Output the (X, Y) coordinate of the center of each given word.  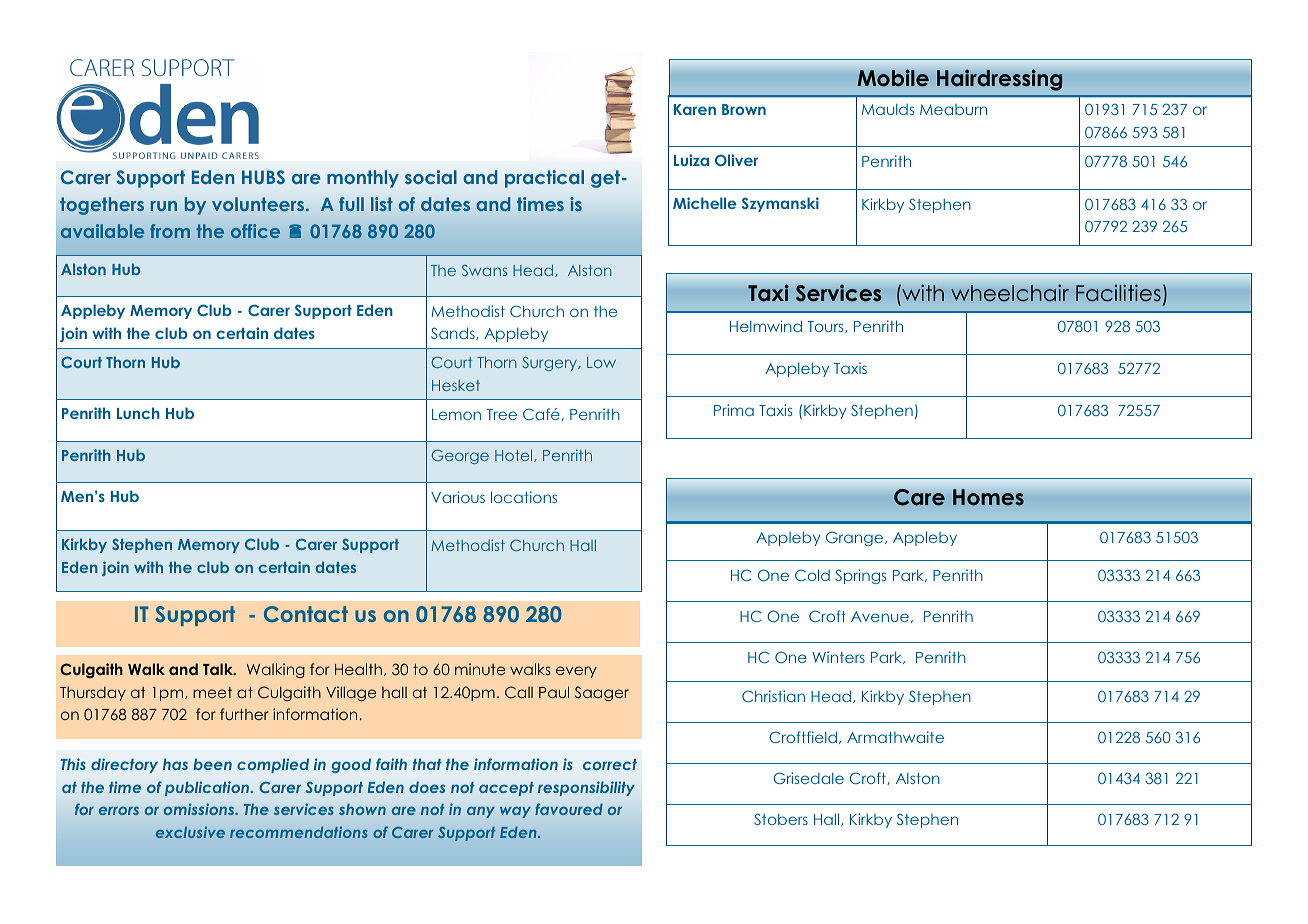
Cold (812, 575)
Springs (860, 576)
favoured (569, 809)
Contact (306, 614)
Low (601, 362)
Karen (695, 109)
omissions (200, 809)
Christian (773, 696)
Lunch (138, 413)
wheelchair (1010, 293)
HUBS (263, 177)
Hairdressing (1000, 80)
